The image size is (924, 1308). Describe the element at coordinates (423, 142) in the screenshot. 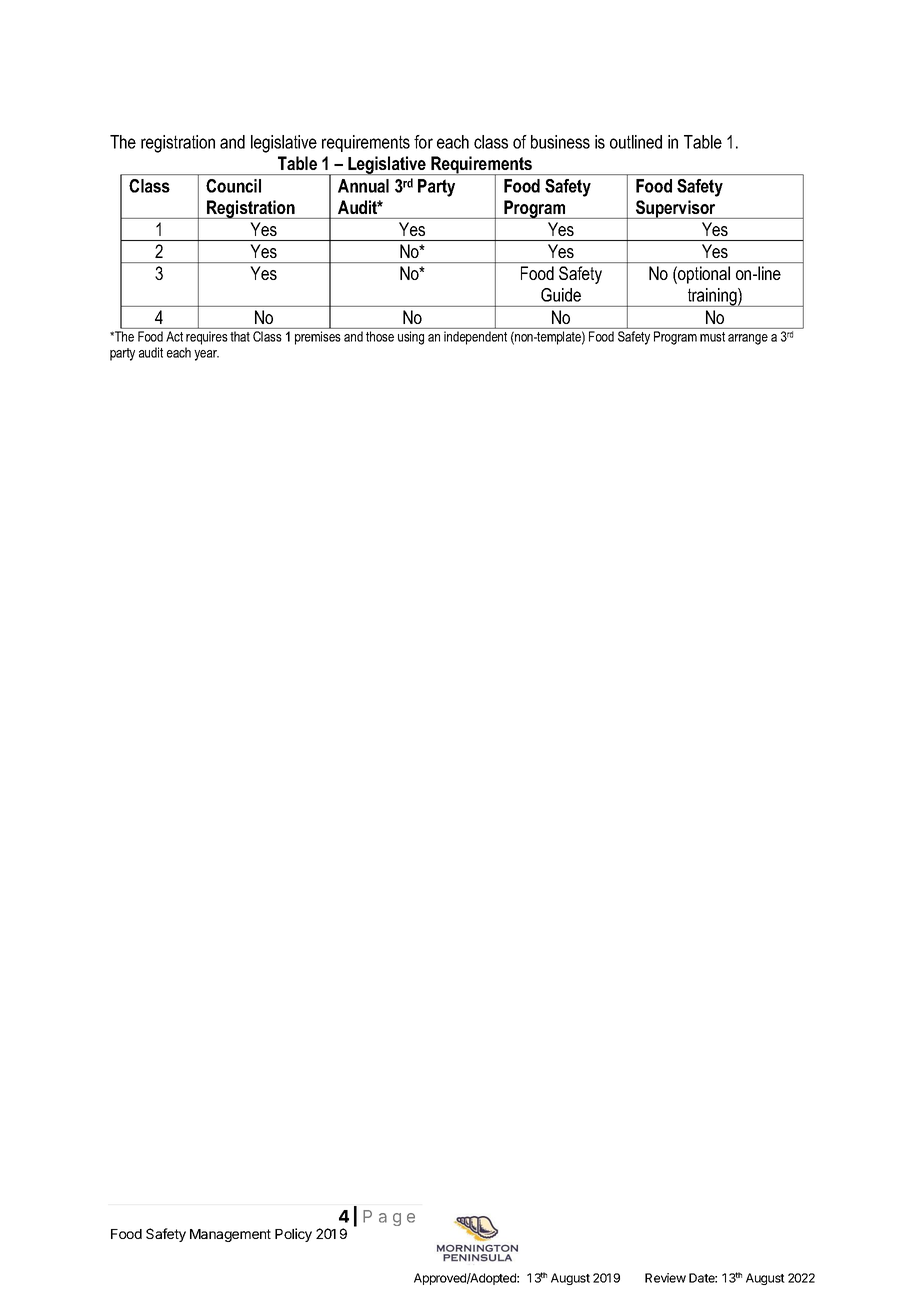

I see `for` at that location.
